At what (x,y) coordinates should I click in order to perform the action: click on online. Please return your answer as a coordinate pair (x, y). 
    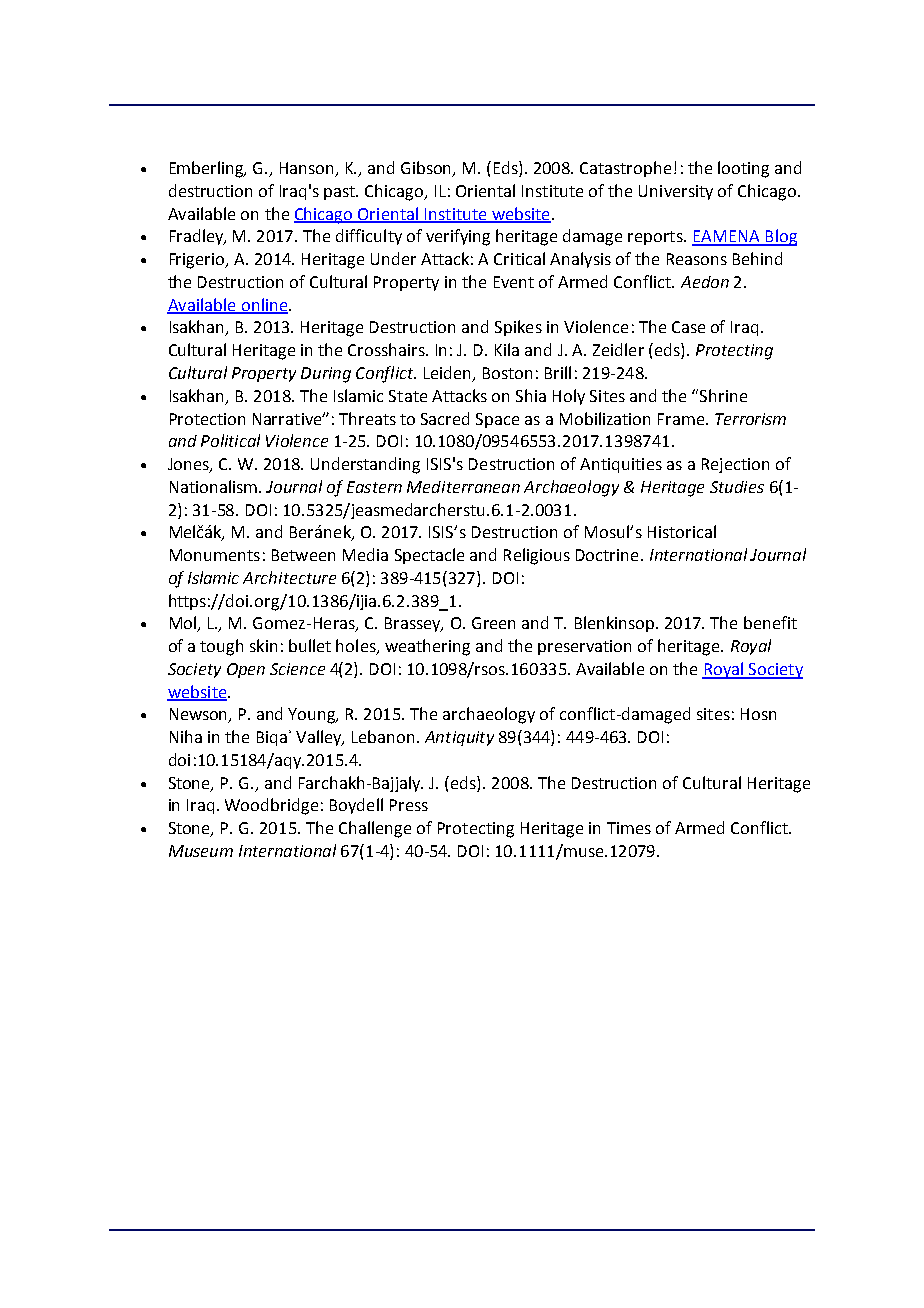
    Looking at the image, I should click on (264, 305).
